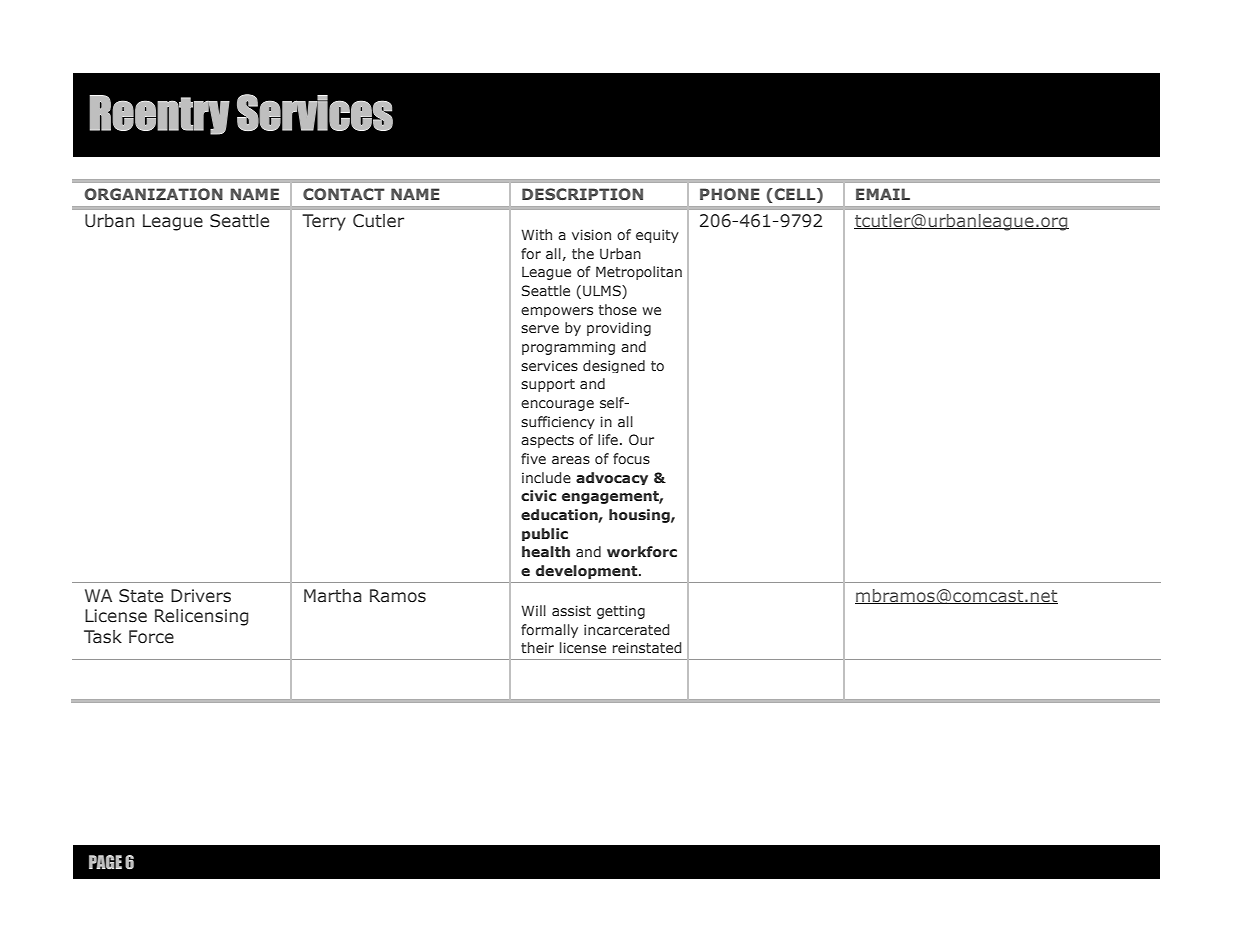  What do you see at coordinates (201, 596) in the screenshot?
I see `Drivers` at bounding box center [201, 596].
